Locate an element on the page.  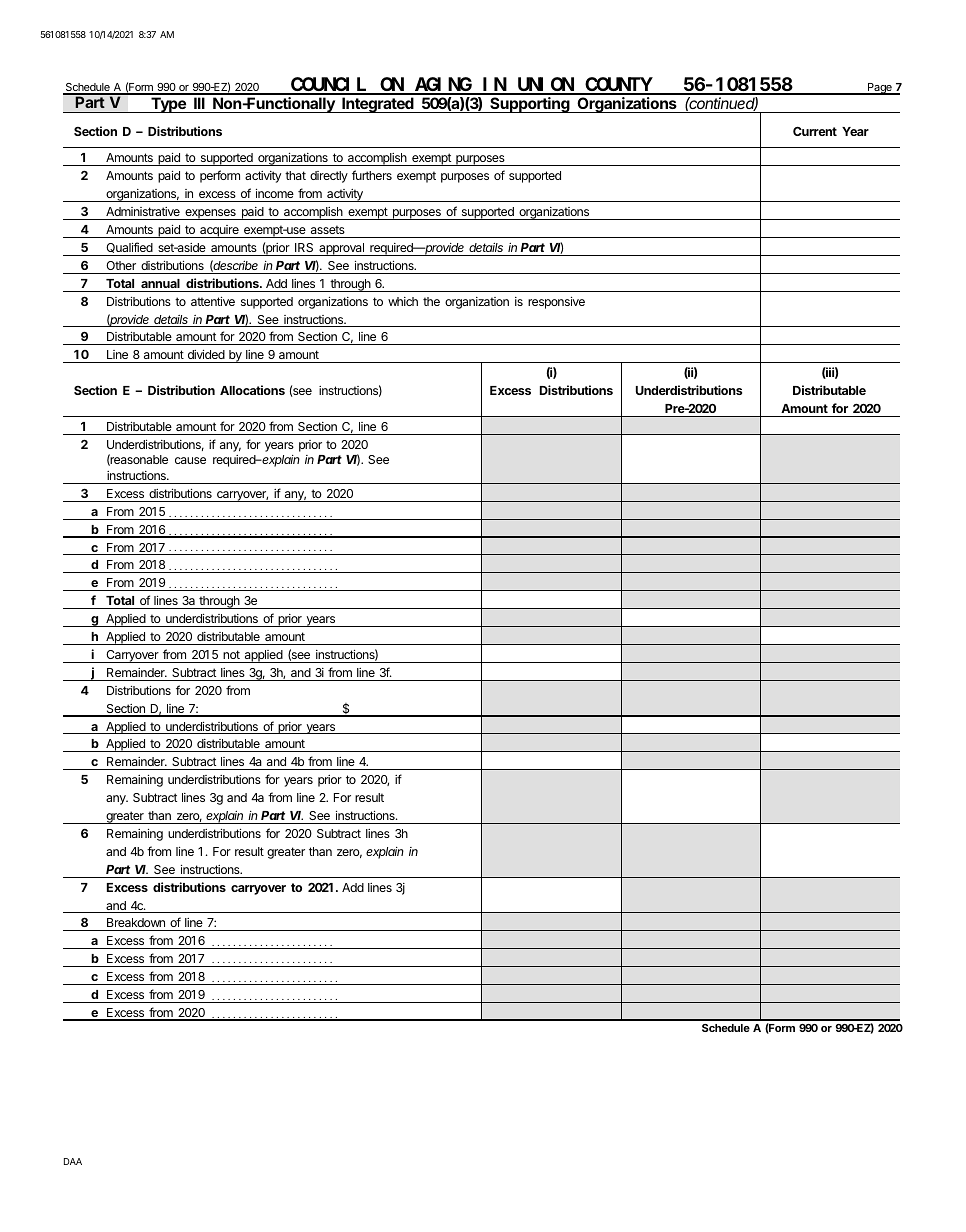
annual is located at coordinates (160, 283).
